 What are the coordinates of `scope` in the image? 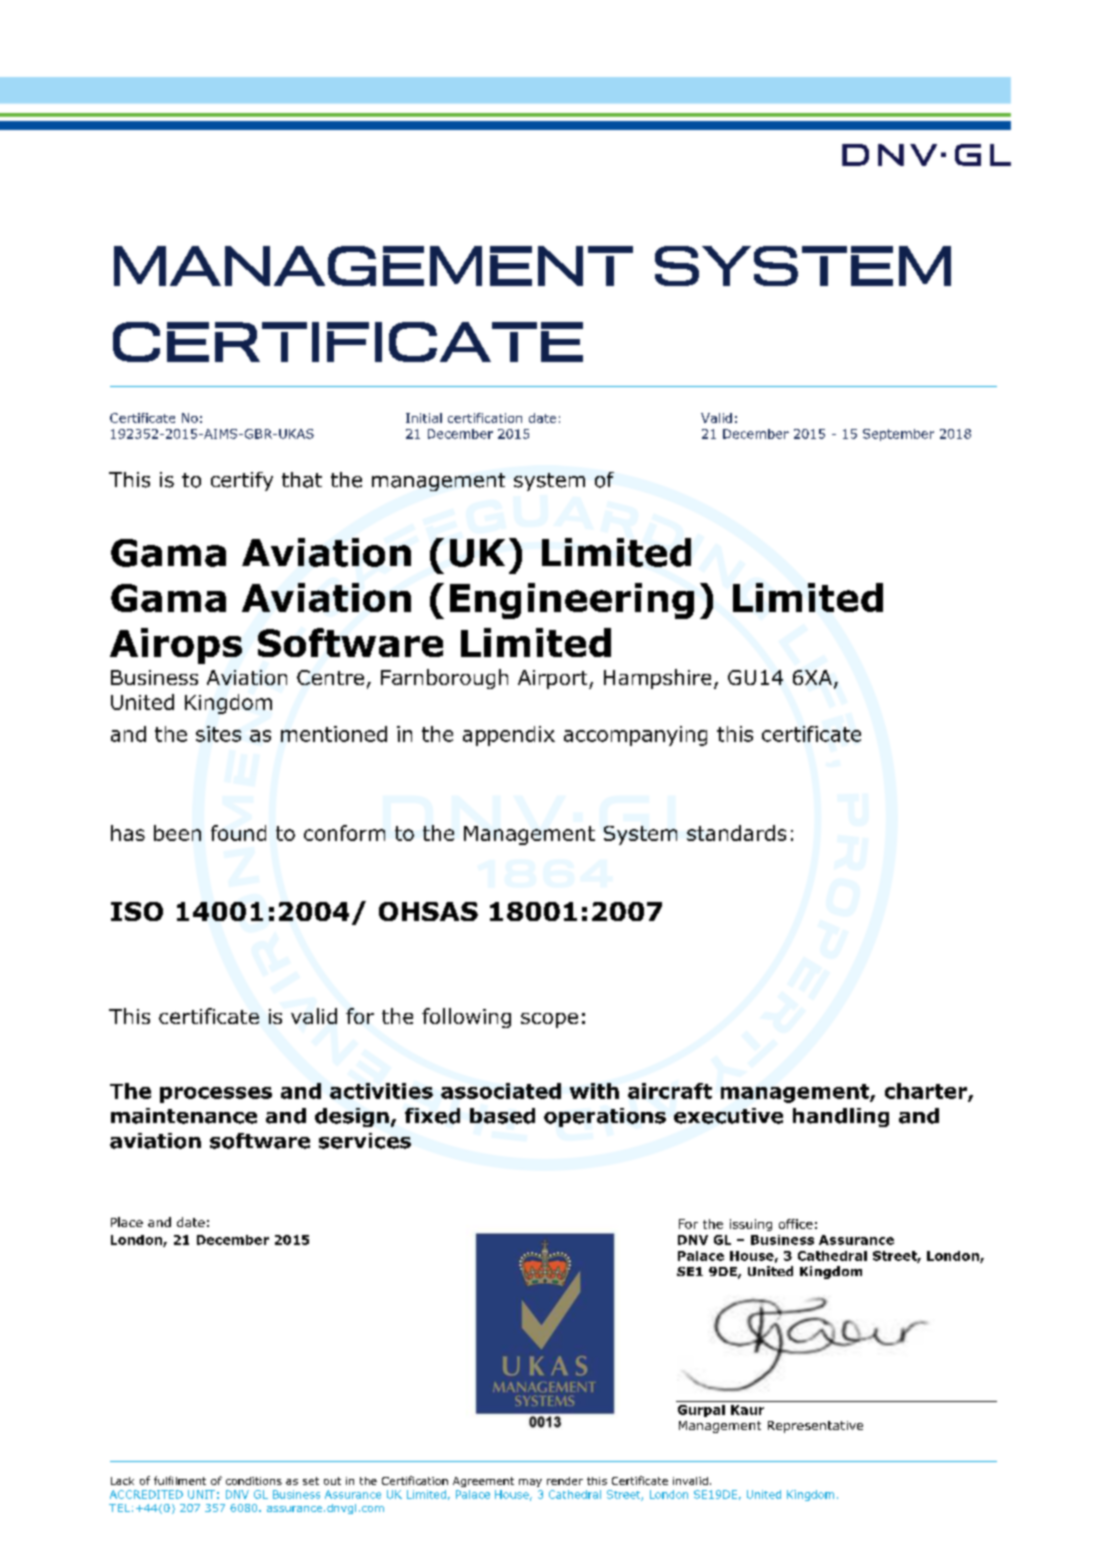 It's located at (549, 1020).
